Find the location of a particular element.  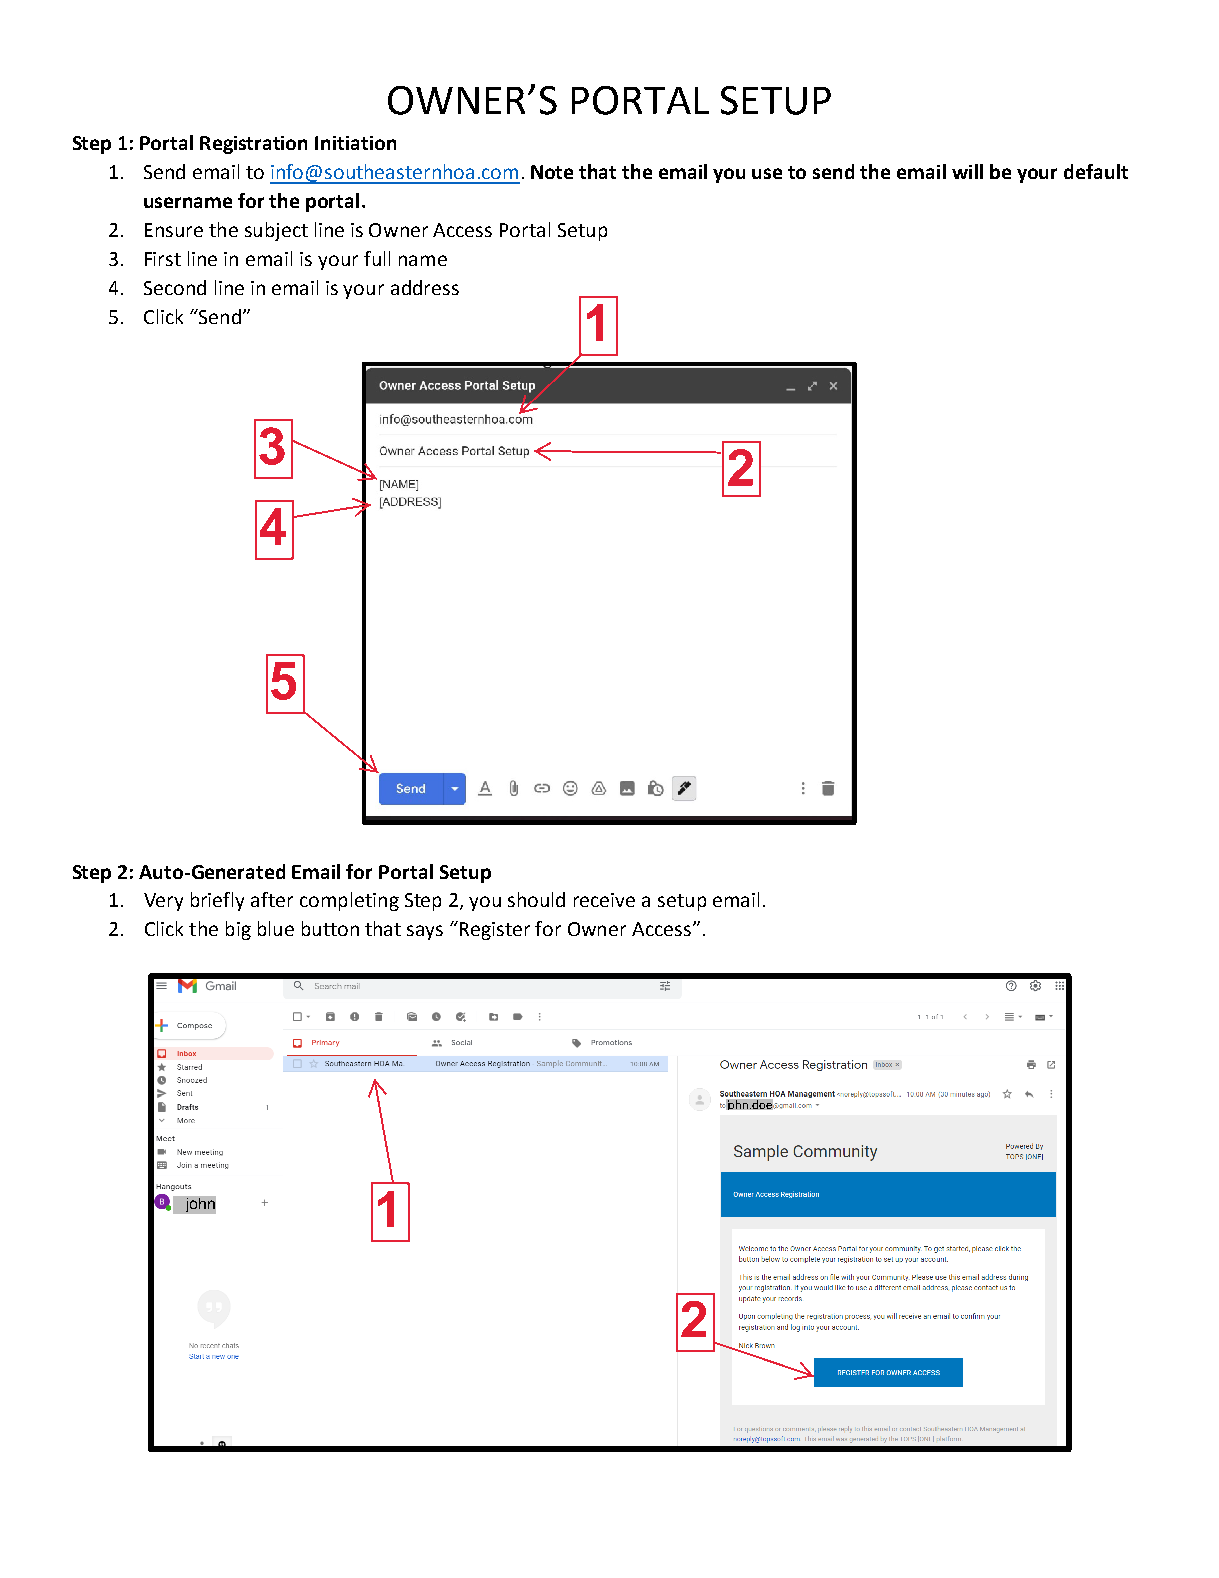

full is located at coordinates (377, 258).
